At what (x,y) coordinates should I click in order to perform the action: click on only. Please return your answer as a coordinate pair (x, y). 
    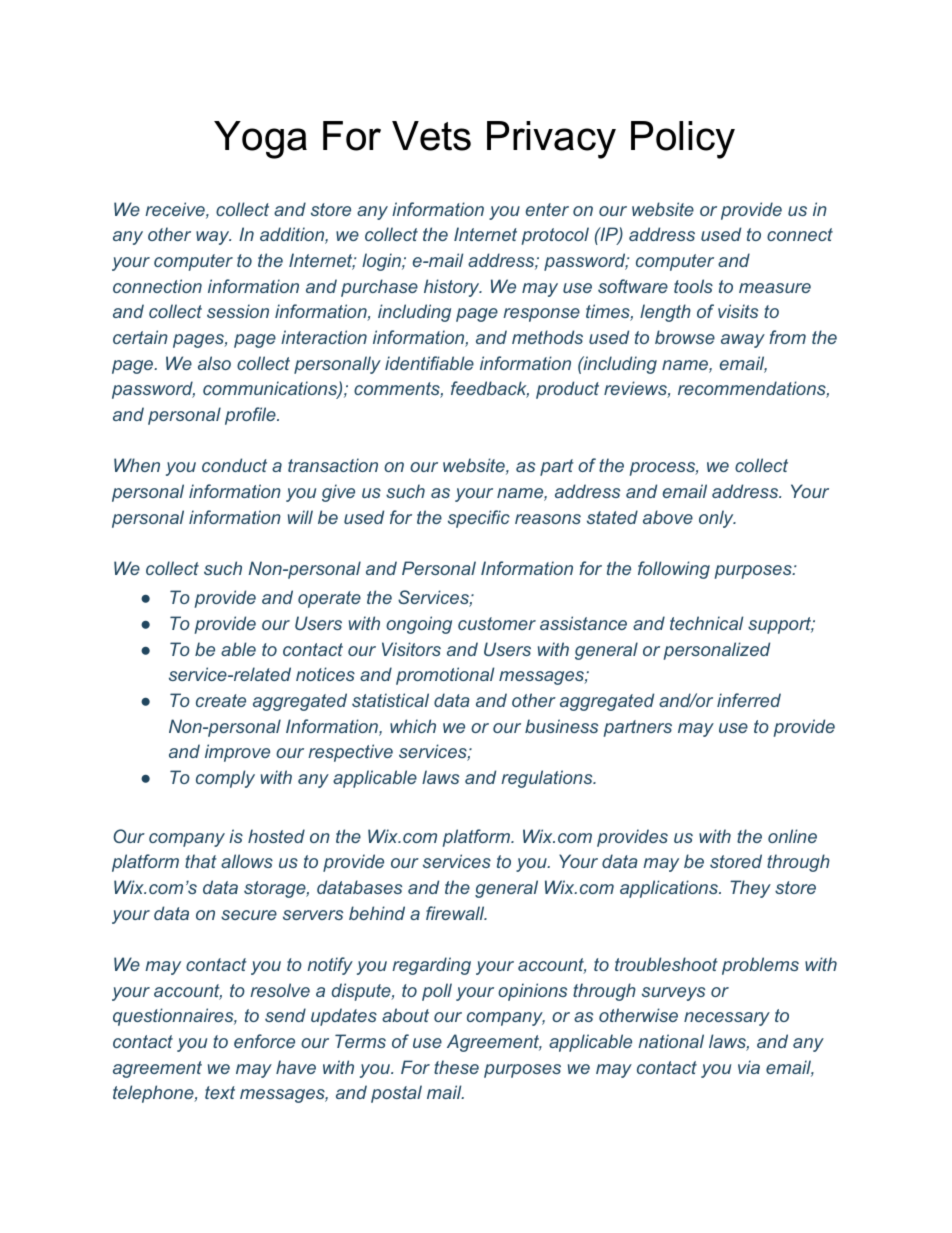
    Looking at the image, I should click on (717, 519).
